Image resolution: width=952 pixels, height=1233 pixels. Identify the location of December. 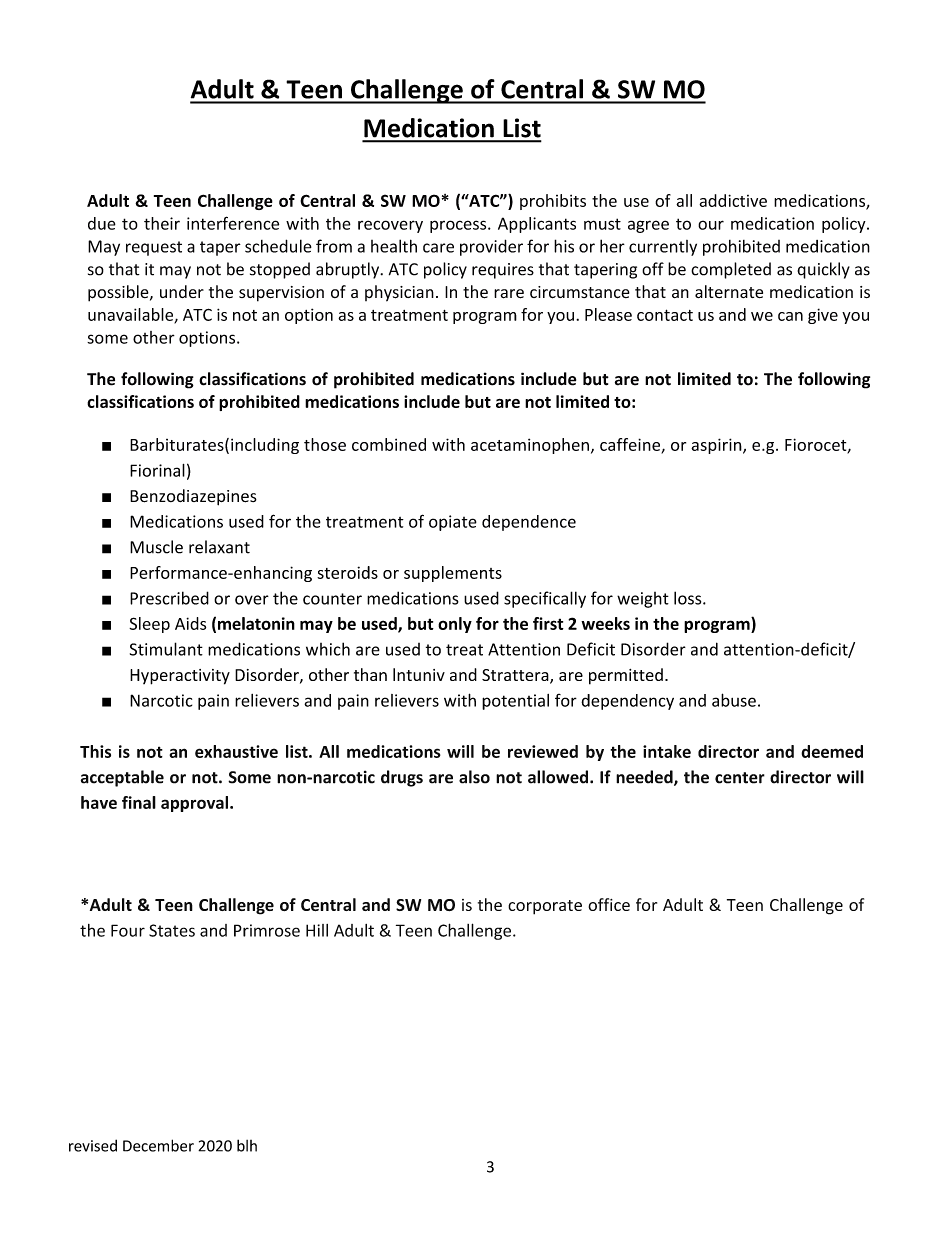
(158, 1145).
